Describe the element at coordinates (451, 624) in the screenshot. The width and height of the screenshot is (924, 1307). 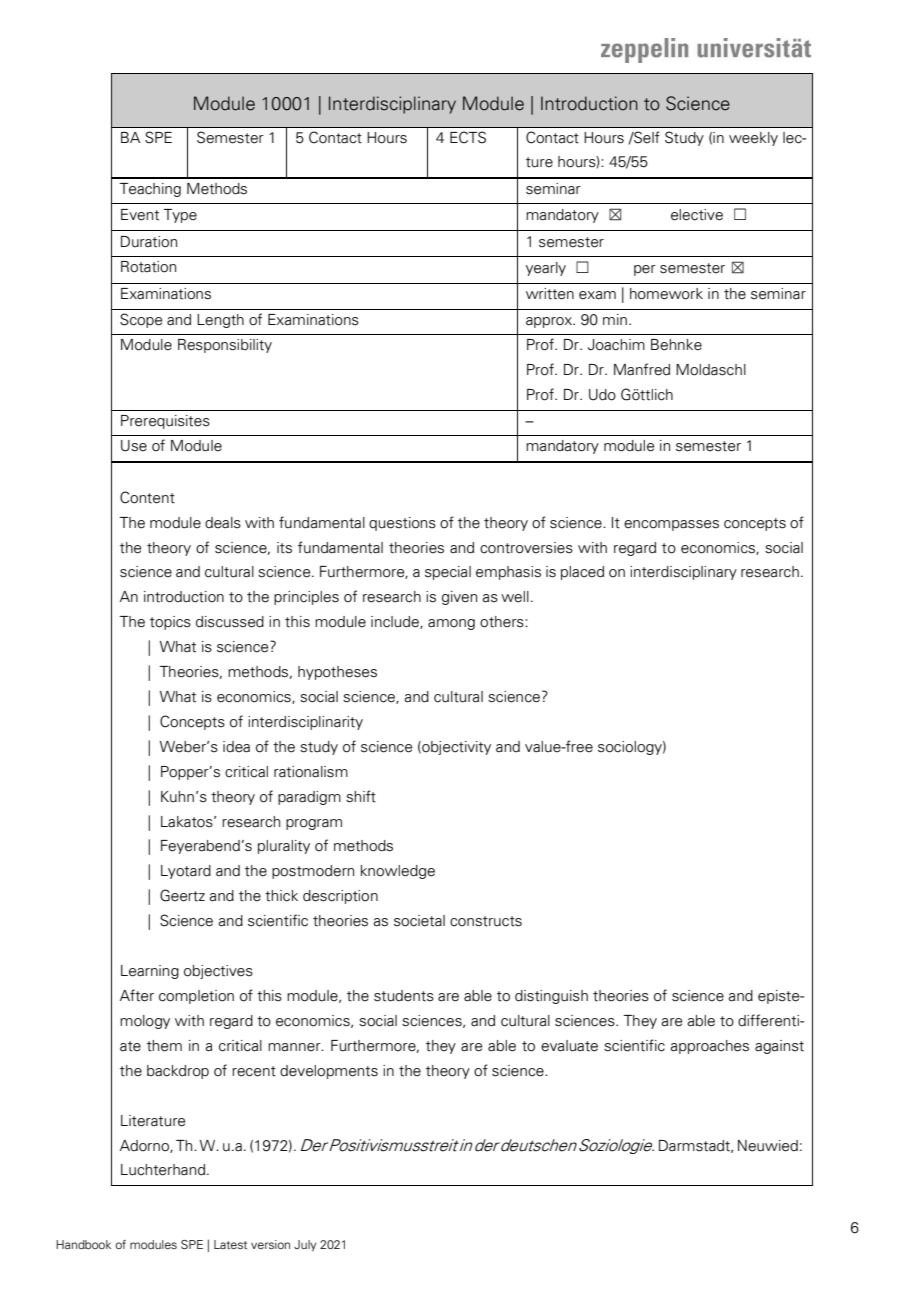
I see `among` at that location.
